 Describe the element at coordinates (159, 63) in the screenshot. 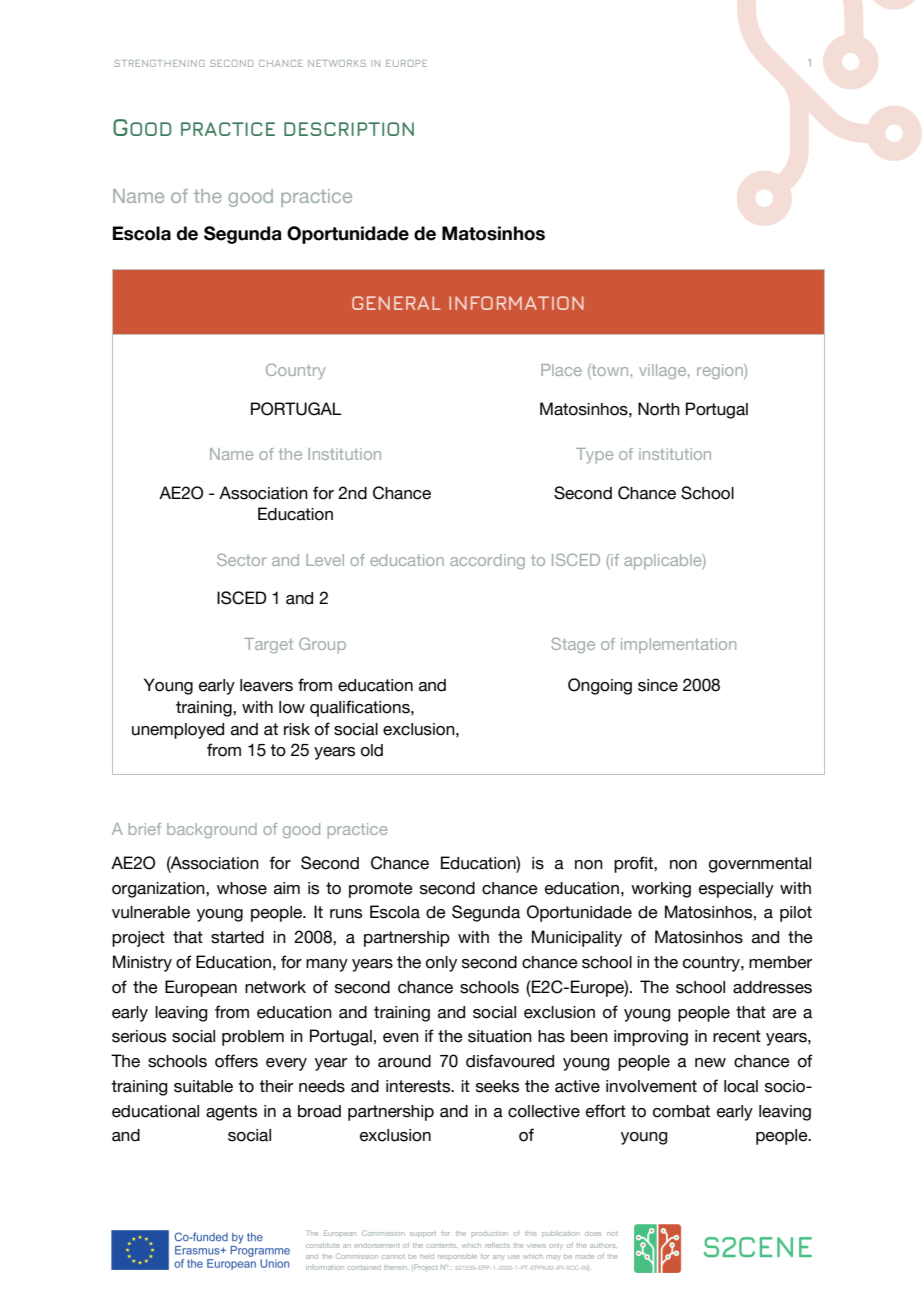

I see `STRENGTHENING` at that location.
